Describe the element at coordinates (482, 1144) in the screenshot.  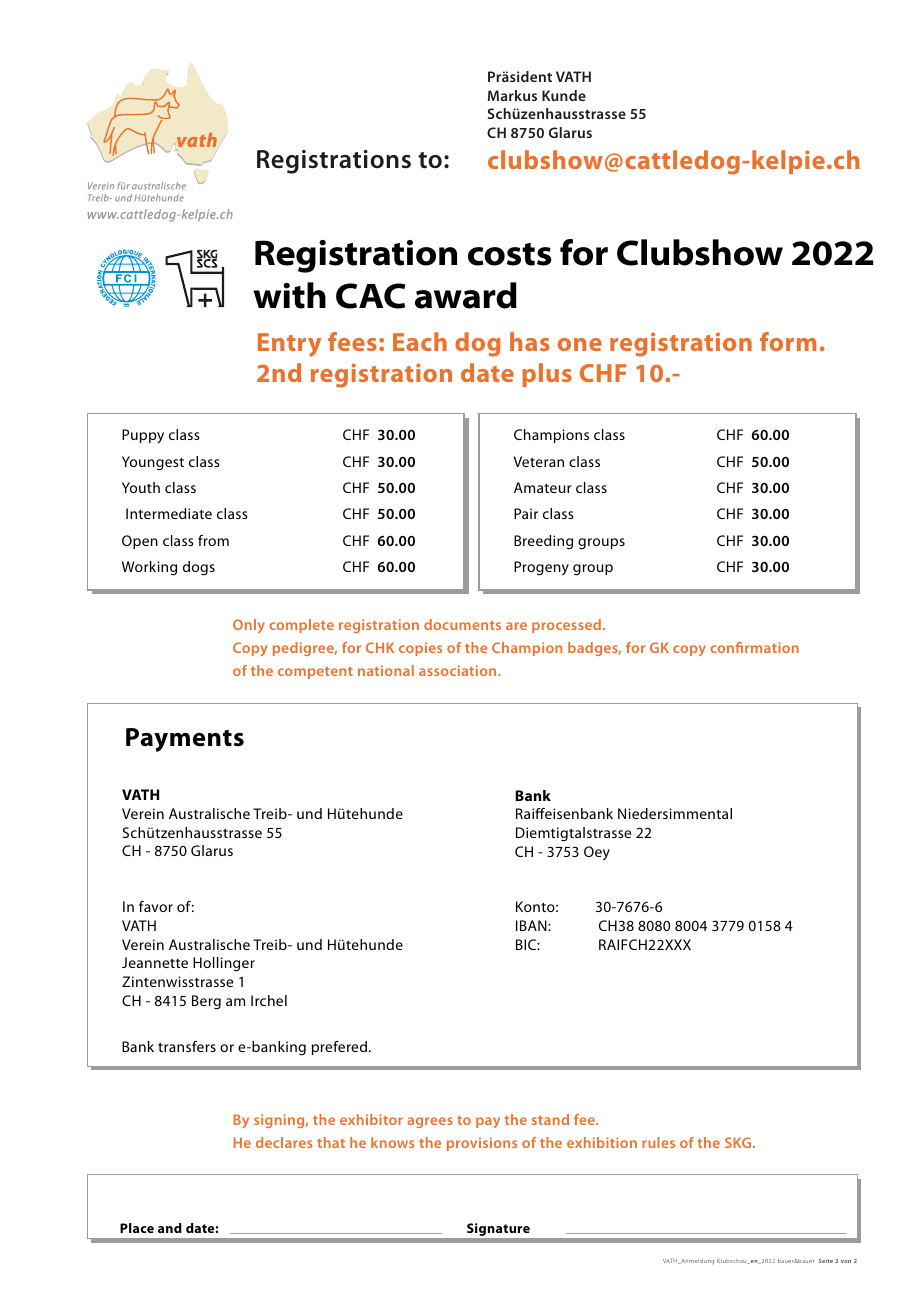
I see `provisions` at that location.
